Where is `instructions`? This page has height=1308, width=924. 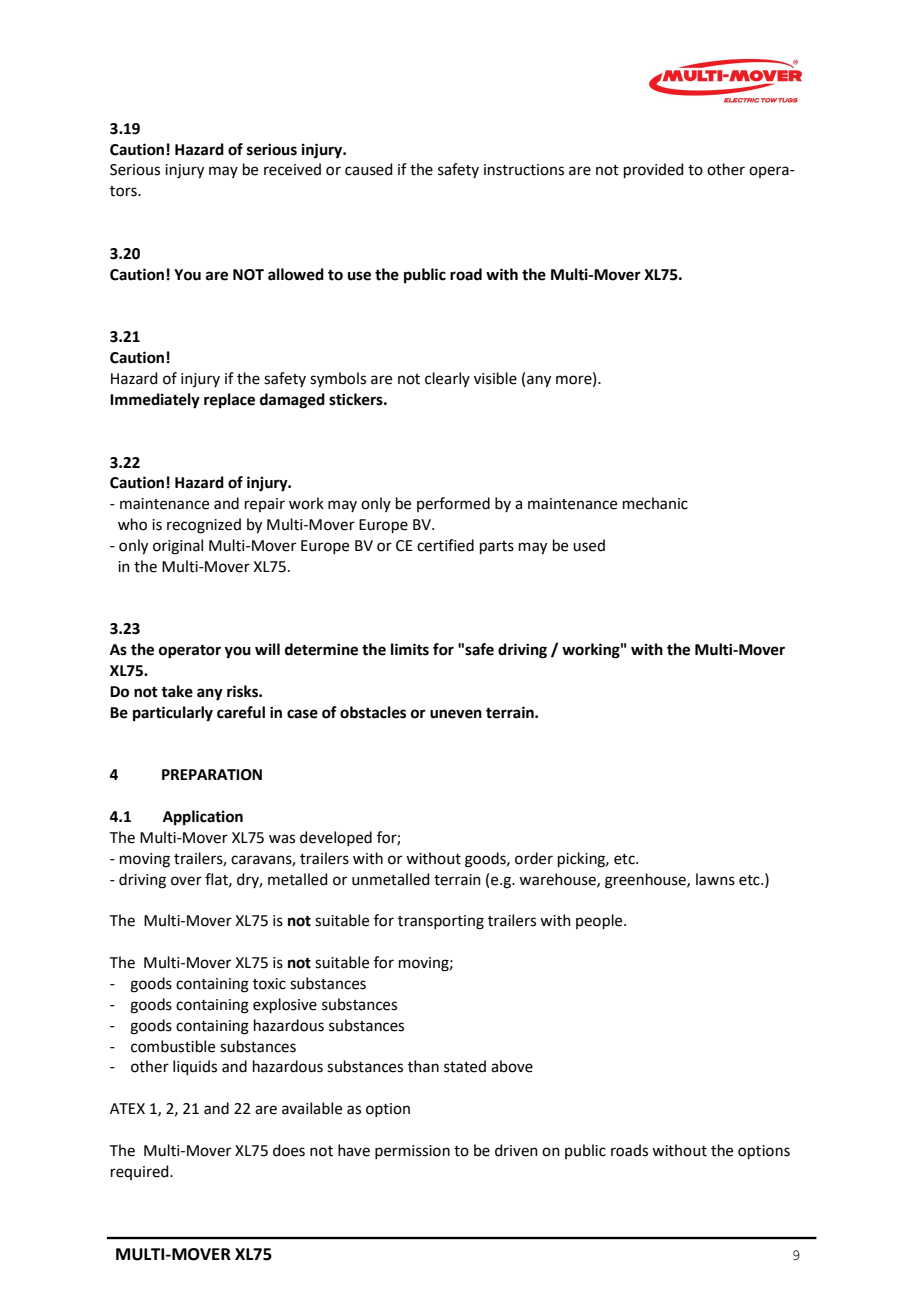 instructions is located at coordinates (524, 170).
